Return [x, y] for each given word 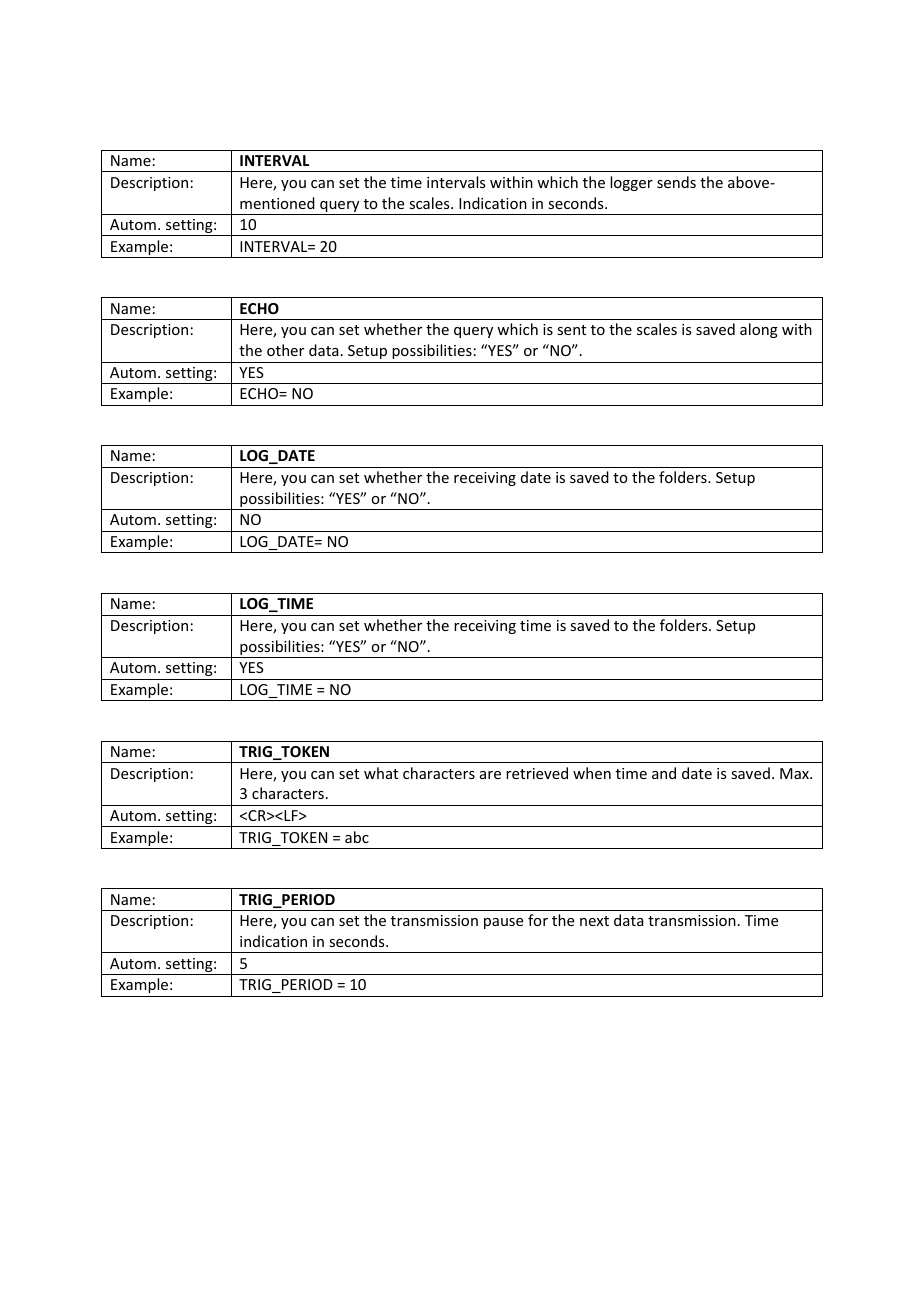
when [592, 773]
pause [503, 923]
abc [357, 837]
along [759, 330]
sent [571, 330]
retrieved [537, 773]
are [490, 775]
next [594, 921]
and [664, 773]
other [285, 350]
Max [795, 773]
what [381, 773]
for [538, 920]
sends [676, 182]
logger [631, 183]
